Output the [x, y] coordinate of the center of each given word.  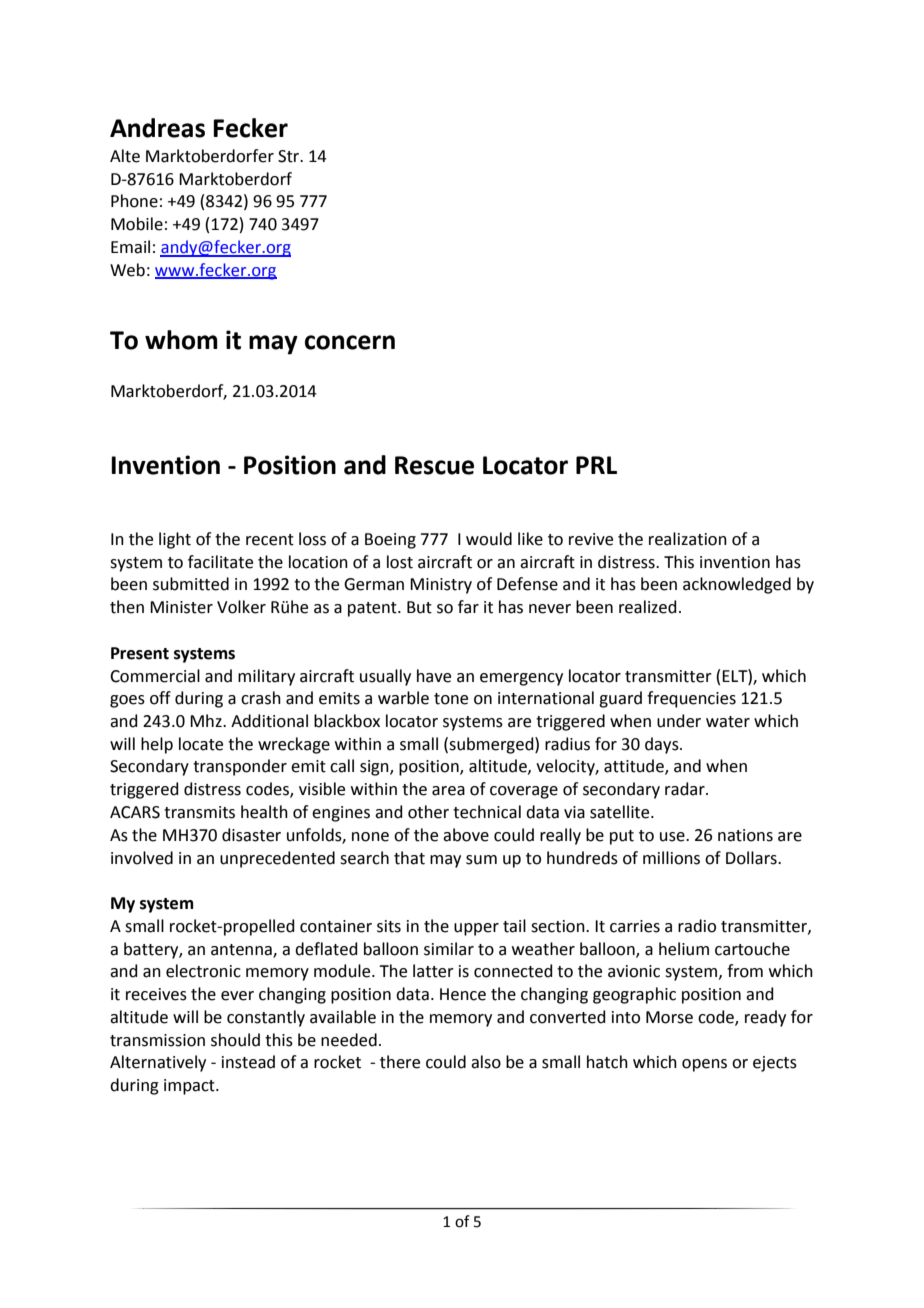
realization [688, 539]
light [175, 540]
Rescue [434, 465]
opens [704, 1065]
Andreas [157, 128]
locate [201, 744]
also [486, 1062]
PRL [596, 465]
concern [350, 342]
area [448, 791]
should [235, 1040]
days [663, 745]
